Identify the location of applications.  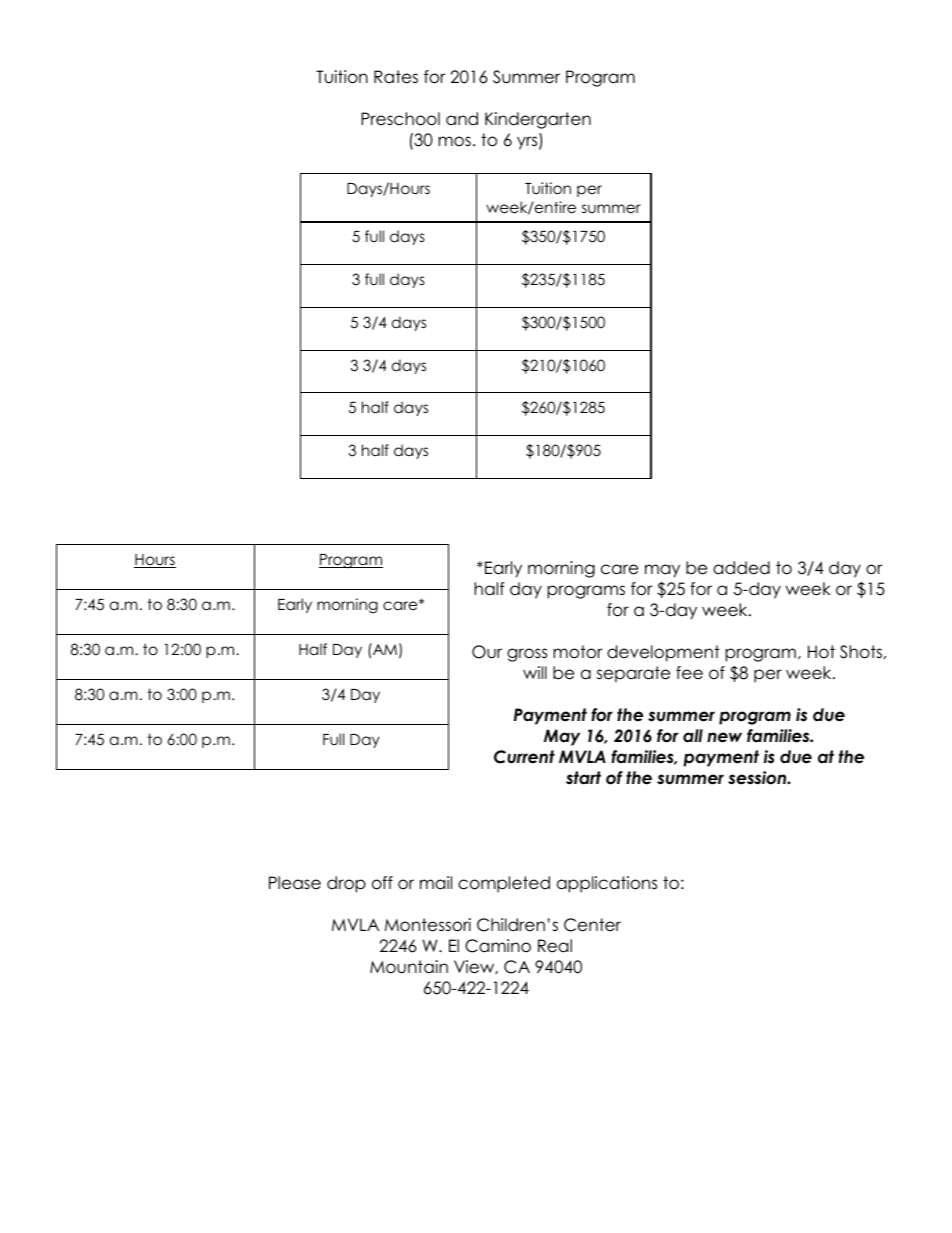
(607, 884).
